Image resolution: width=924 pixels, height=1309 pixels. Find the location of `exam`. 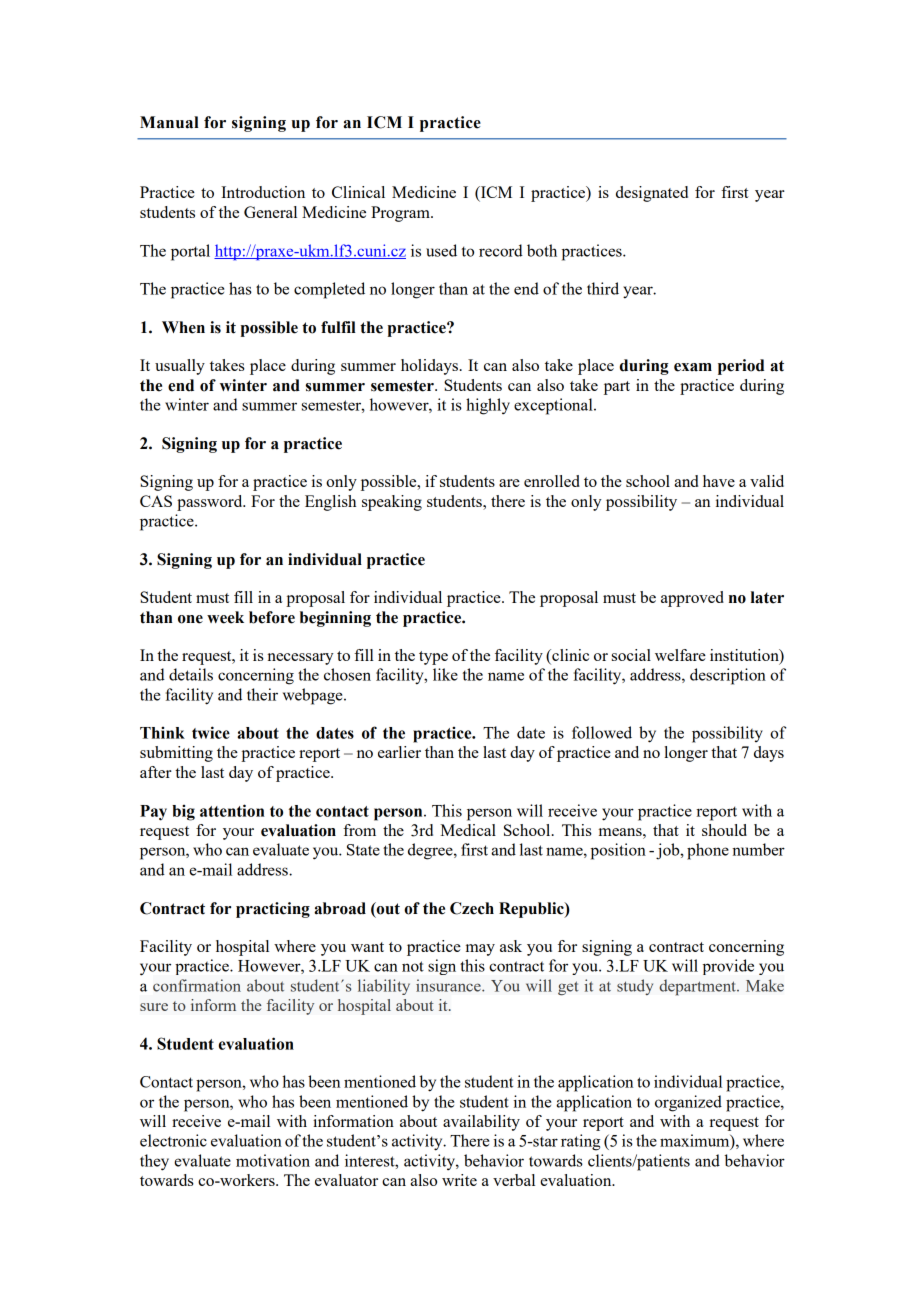

exam is located at coordinates (693, 367).
